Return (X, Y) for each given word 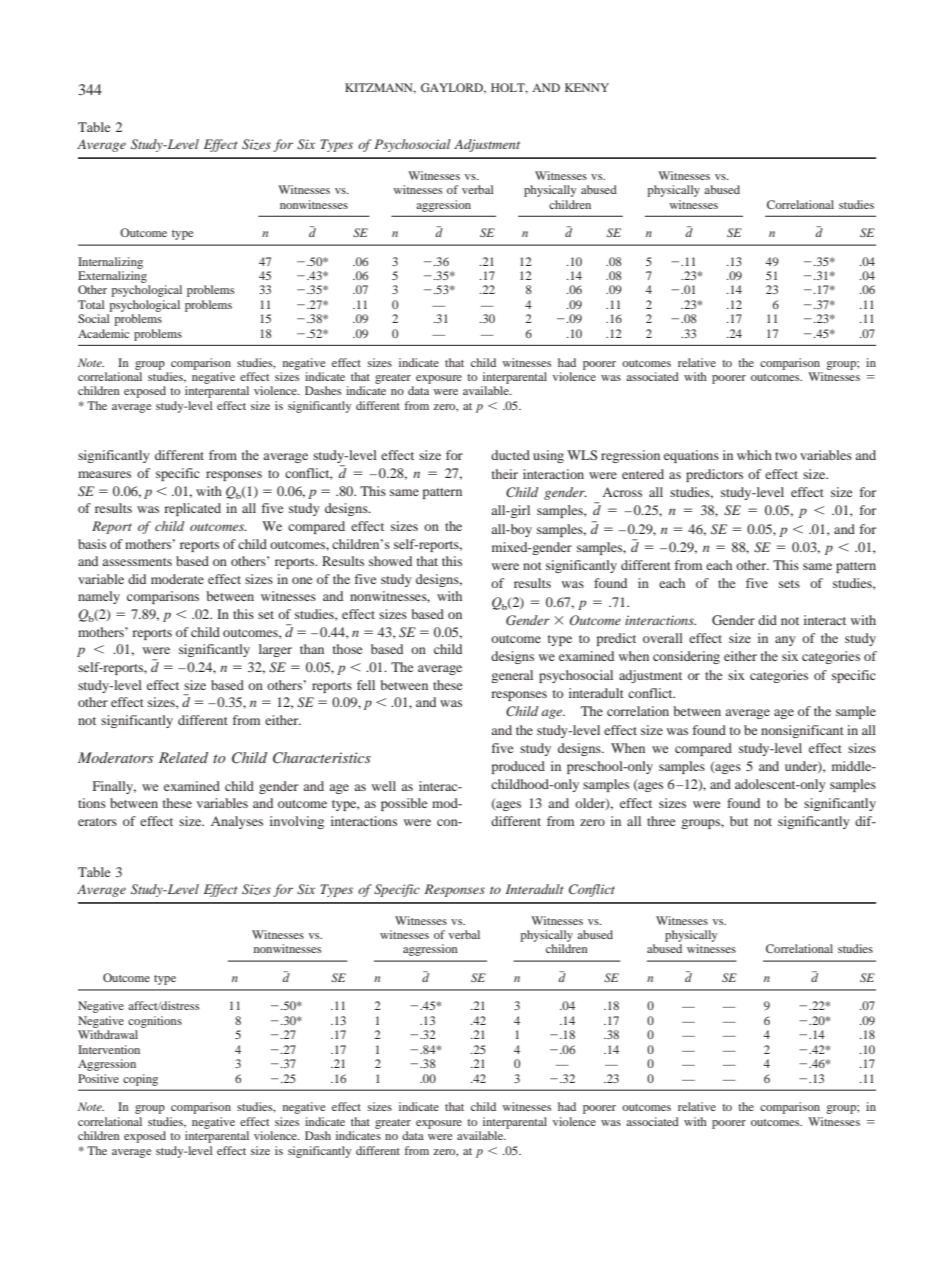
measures (104, 474)
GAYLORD (453, 88)
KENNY (587, 87)
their (505, 474)
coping (140, 1080)
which (754, 455)
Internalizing (110, 263)
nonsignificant (802, 731)
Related (183, 757)
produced (518, 767)
